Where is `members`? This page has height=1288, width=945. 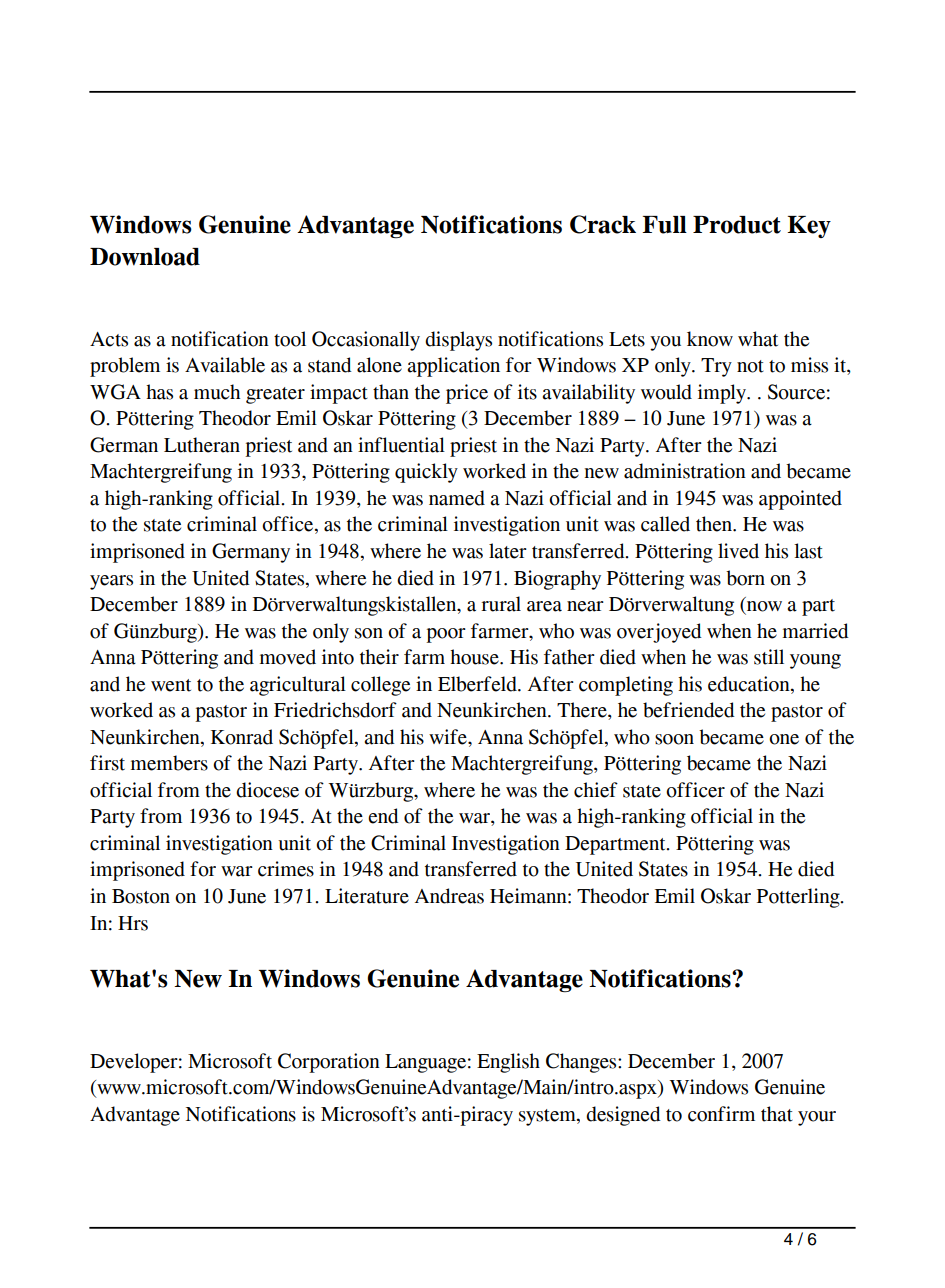
members is located at coordinates (169, 763).
